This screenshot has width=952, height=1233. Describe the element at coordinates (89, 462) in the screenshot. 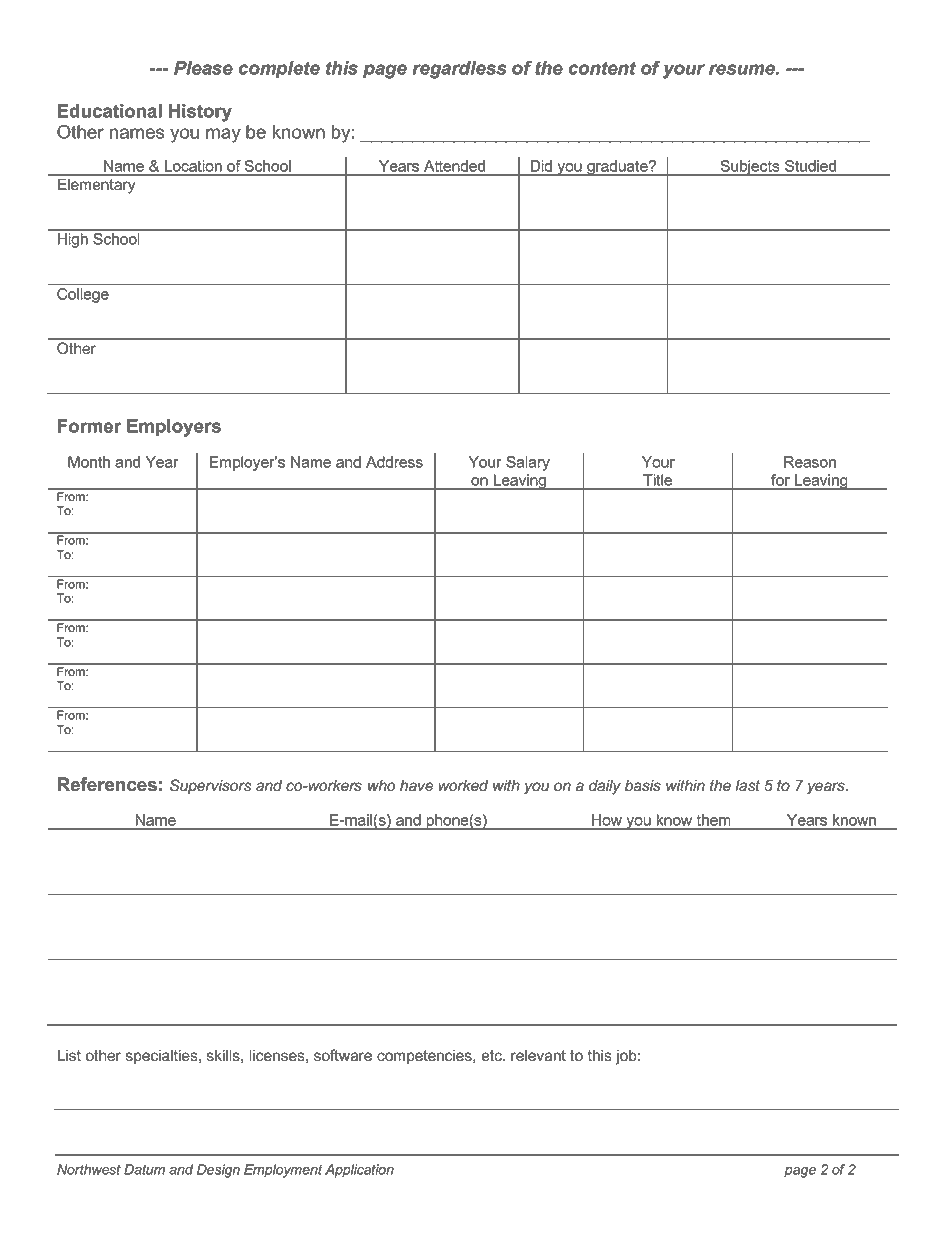

I see `Month` at that location.
